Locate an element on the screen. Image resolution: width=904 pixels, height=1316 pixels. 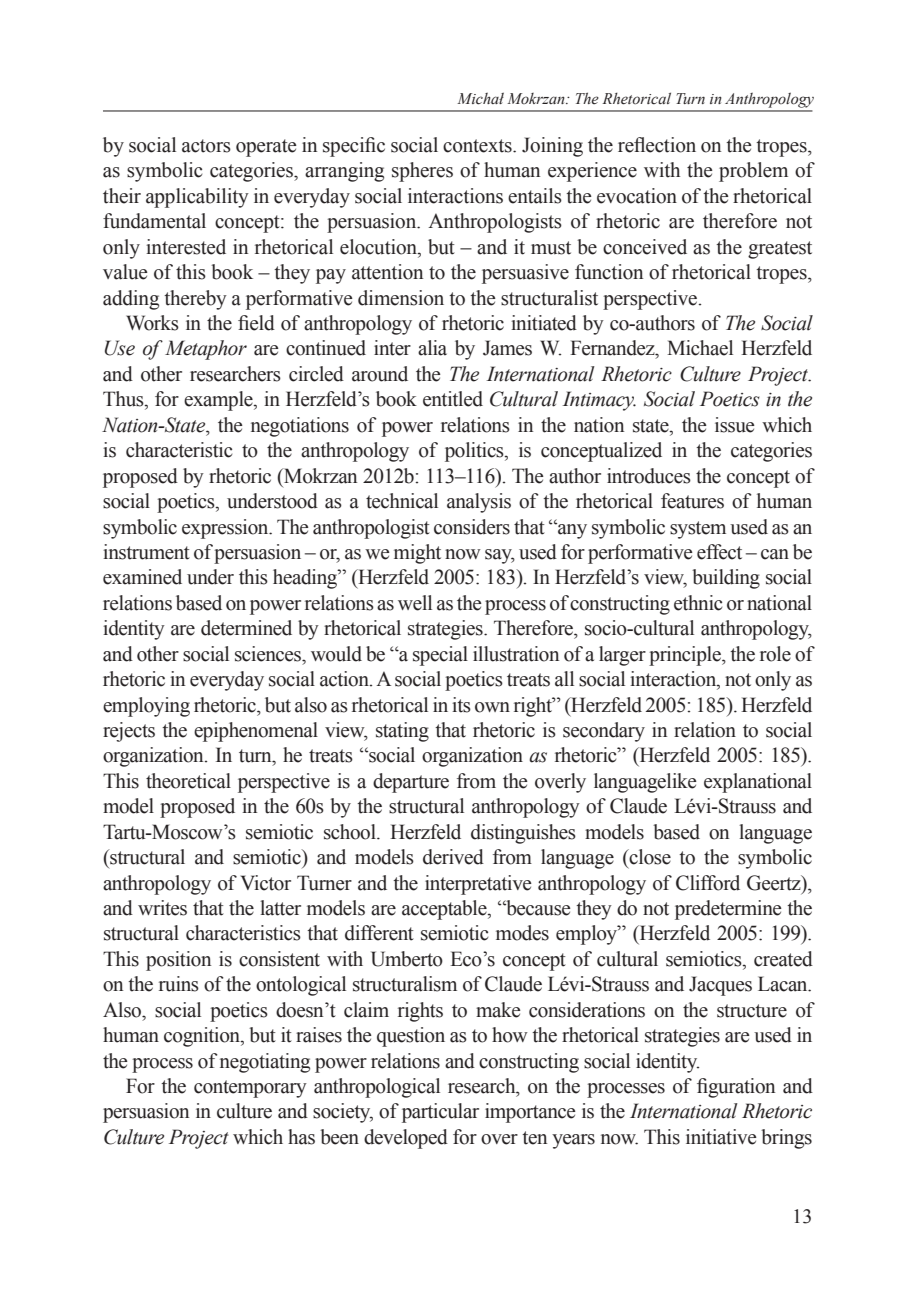
applicability is located at coordinates (197, 198).
